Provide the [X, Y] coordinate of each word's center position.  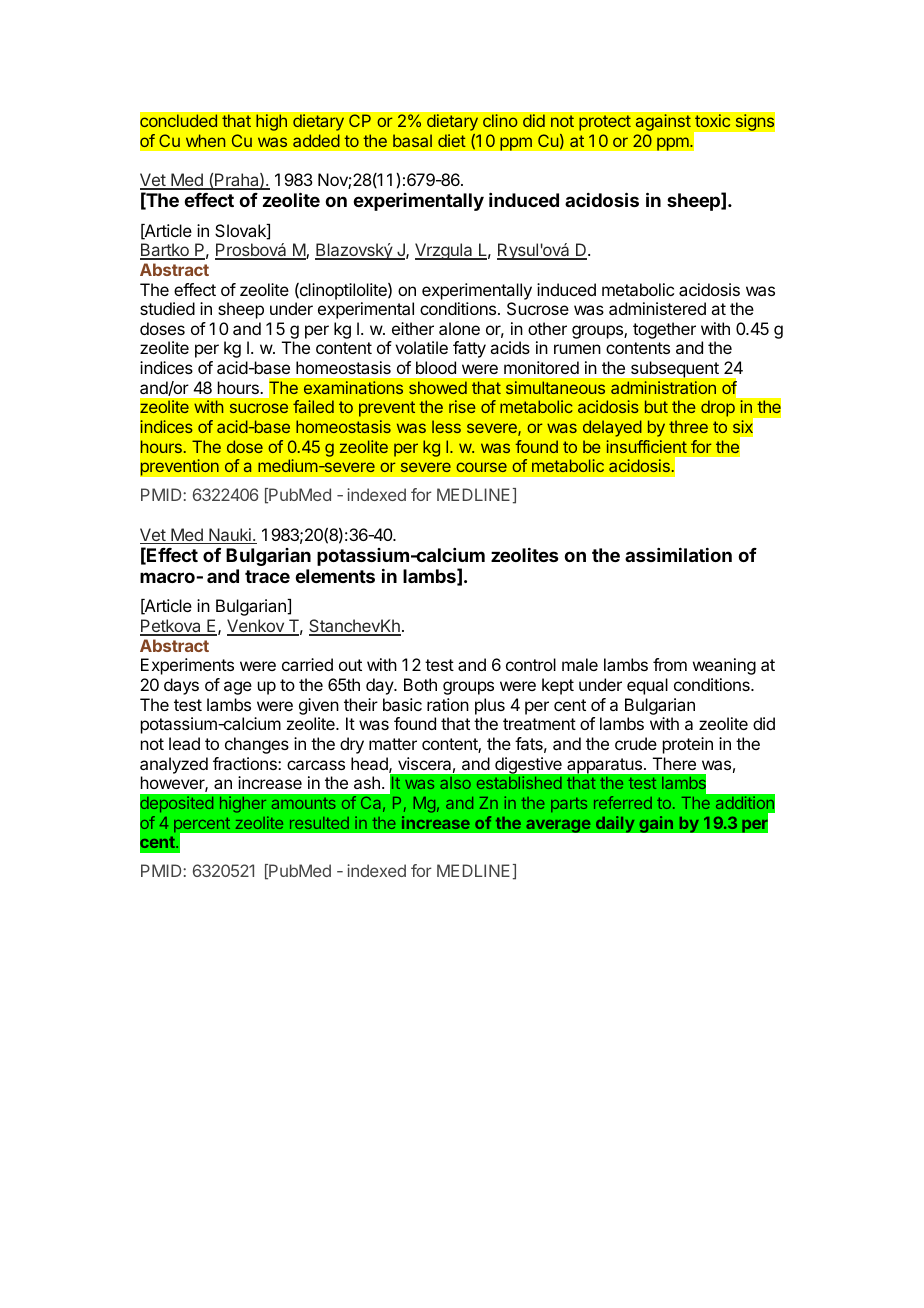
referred [623, 802]
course [481, 467]
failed [313, 406]
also [455, 783]
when [205, 140]
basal [412, 140]
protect [605, 123]
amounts [304, 803]
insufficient [646, 446]
